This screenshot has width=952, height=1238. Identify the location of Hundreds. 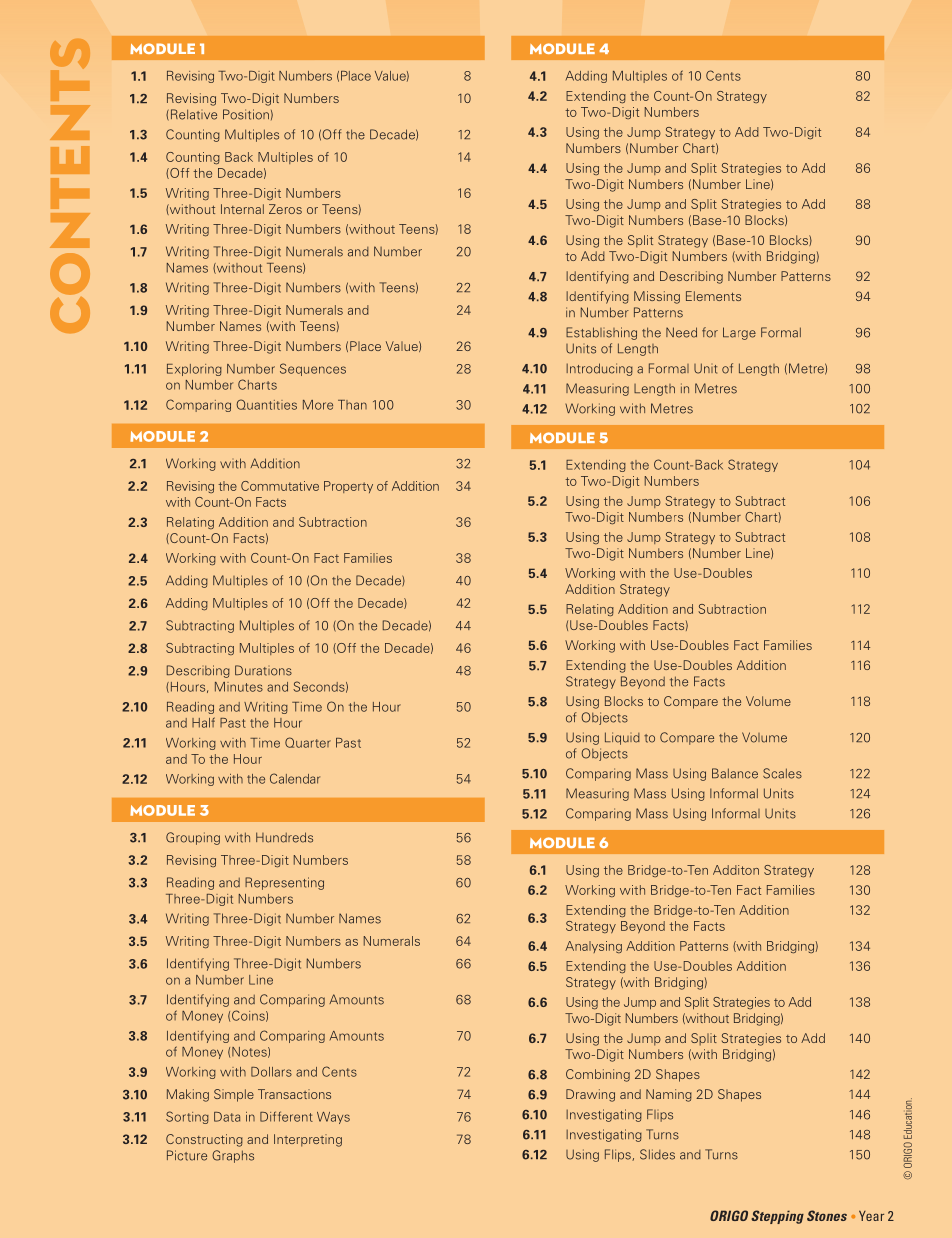
(284, 837).
